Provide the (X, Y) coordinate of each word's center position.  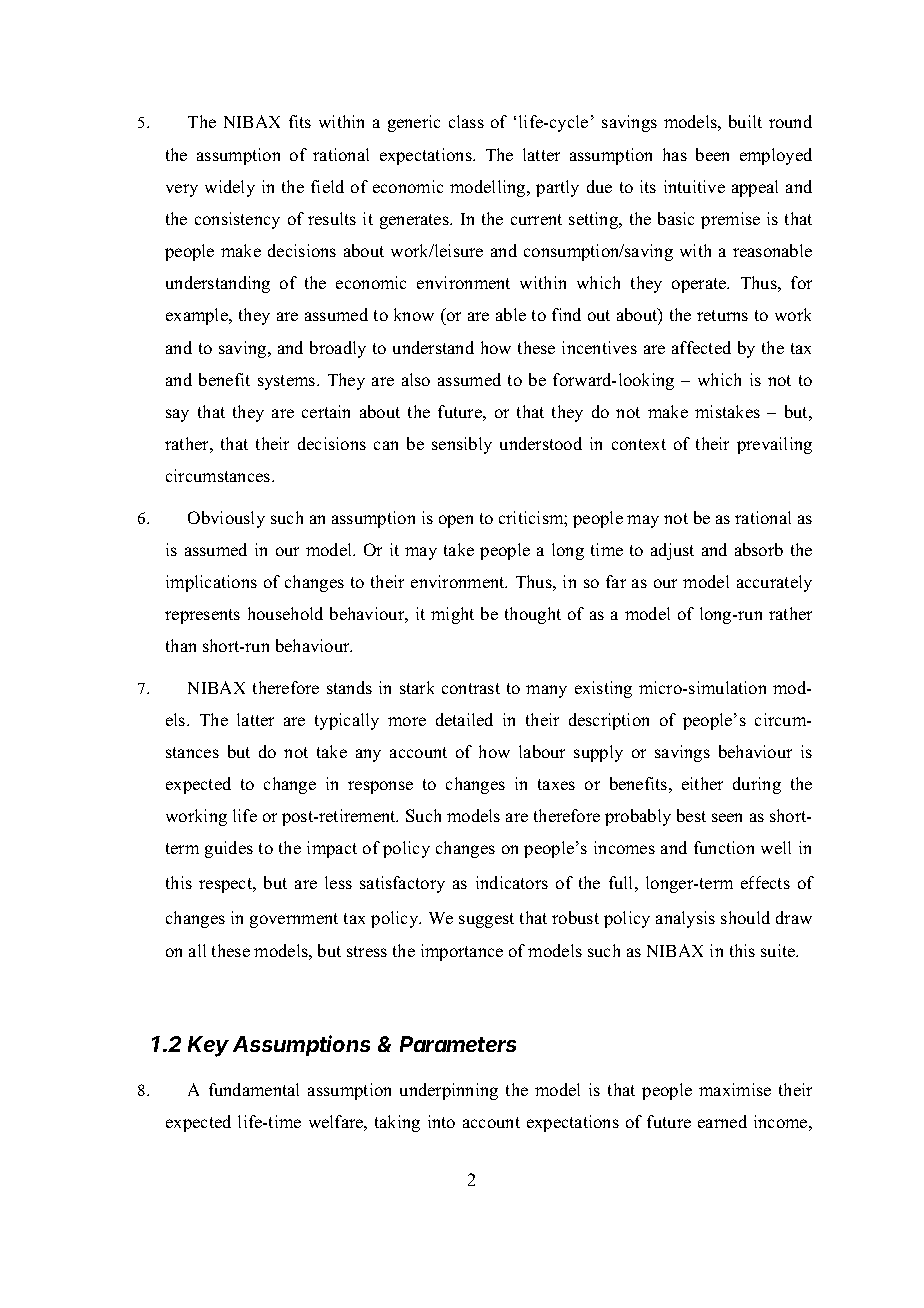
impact (332, 849)
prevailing (774, 445)
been (712, 154)
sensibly (462, 445)
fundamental (254, 1089)
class (466, 121)
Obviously (226, 519)
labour (542, 751)
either (702, 783)
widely (230, 188)
